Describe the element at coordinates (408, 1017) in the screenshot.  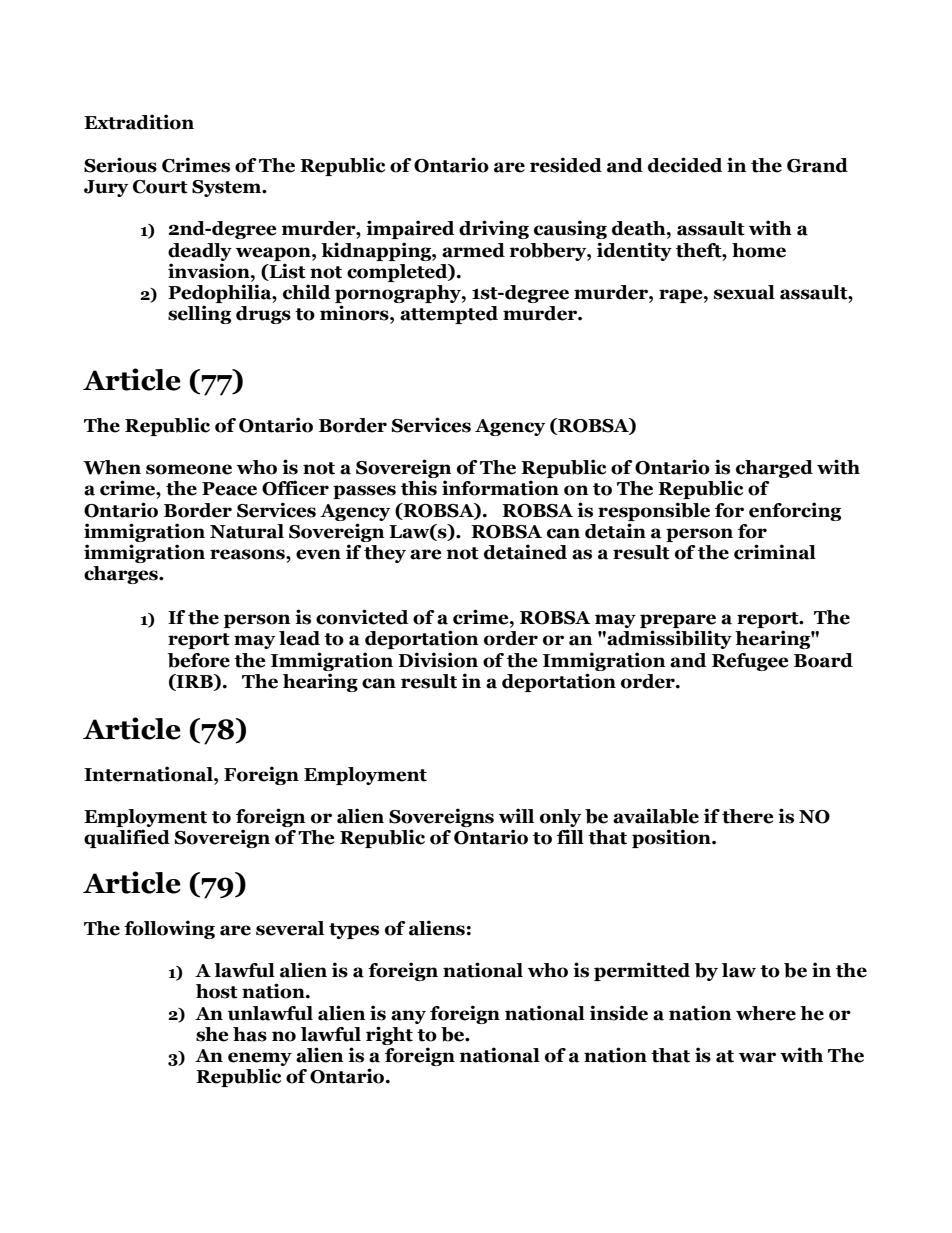
I see `any` at that location.
